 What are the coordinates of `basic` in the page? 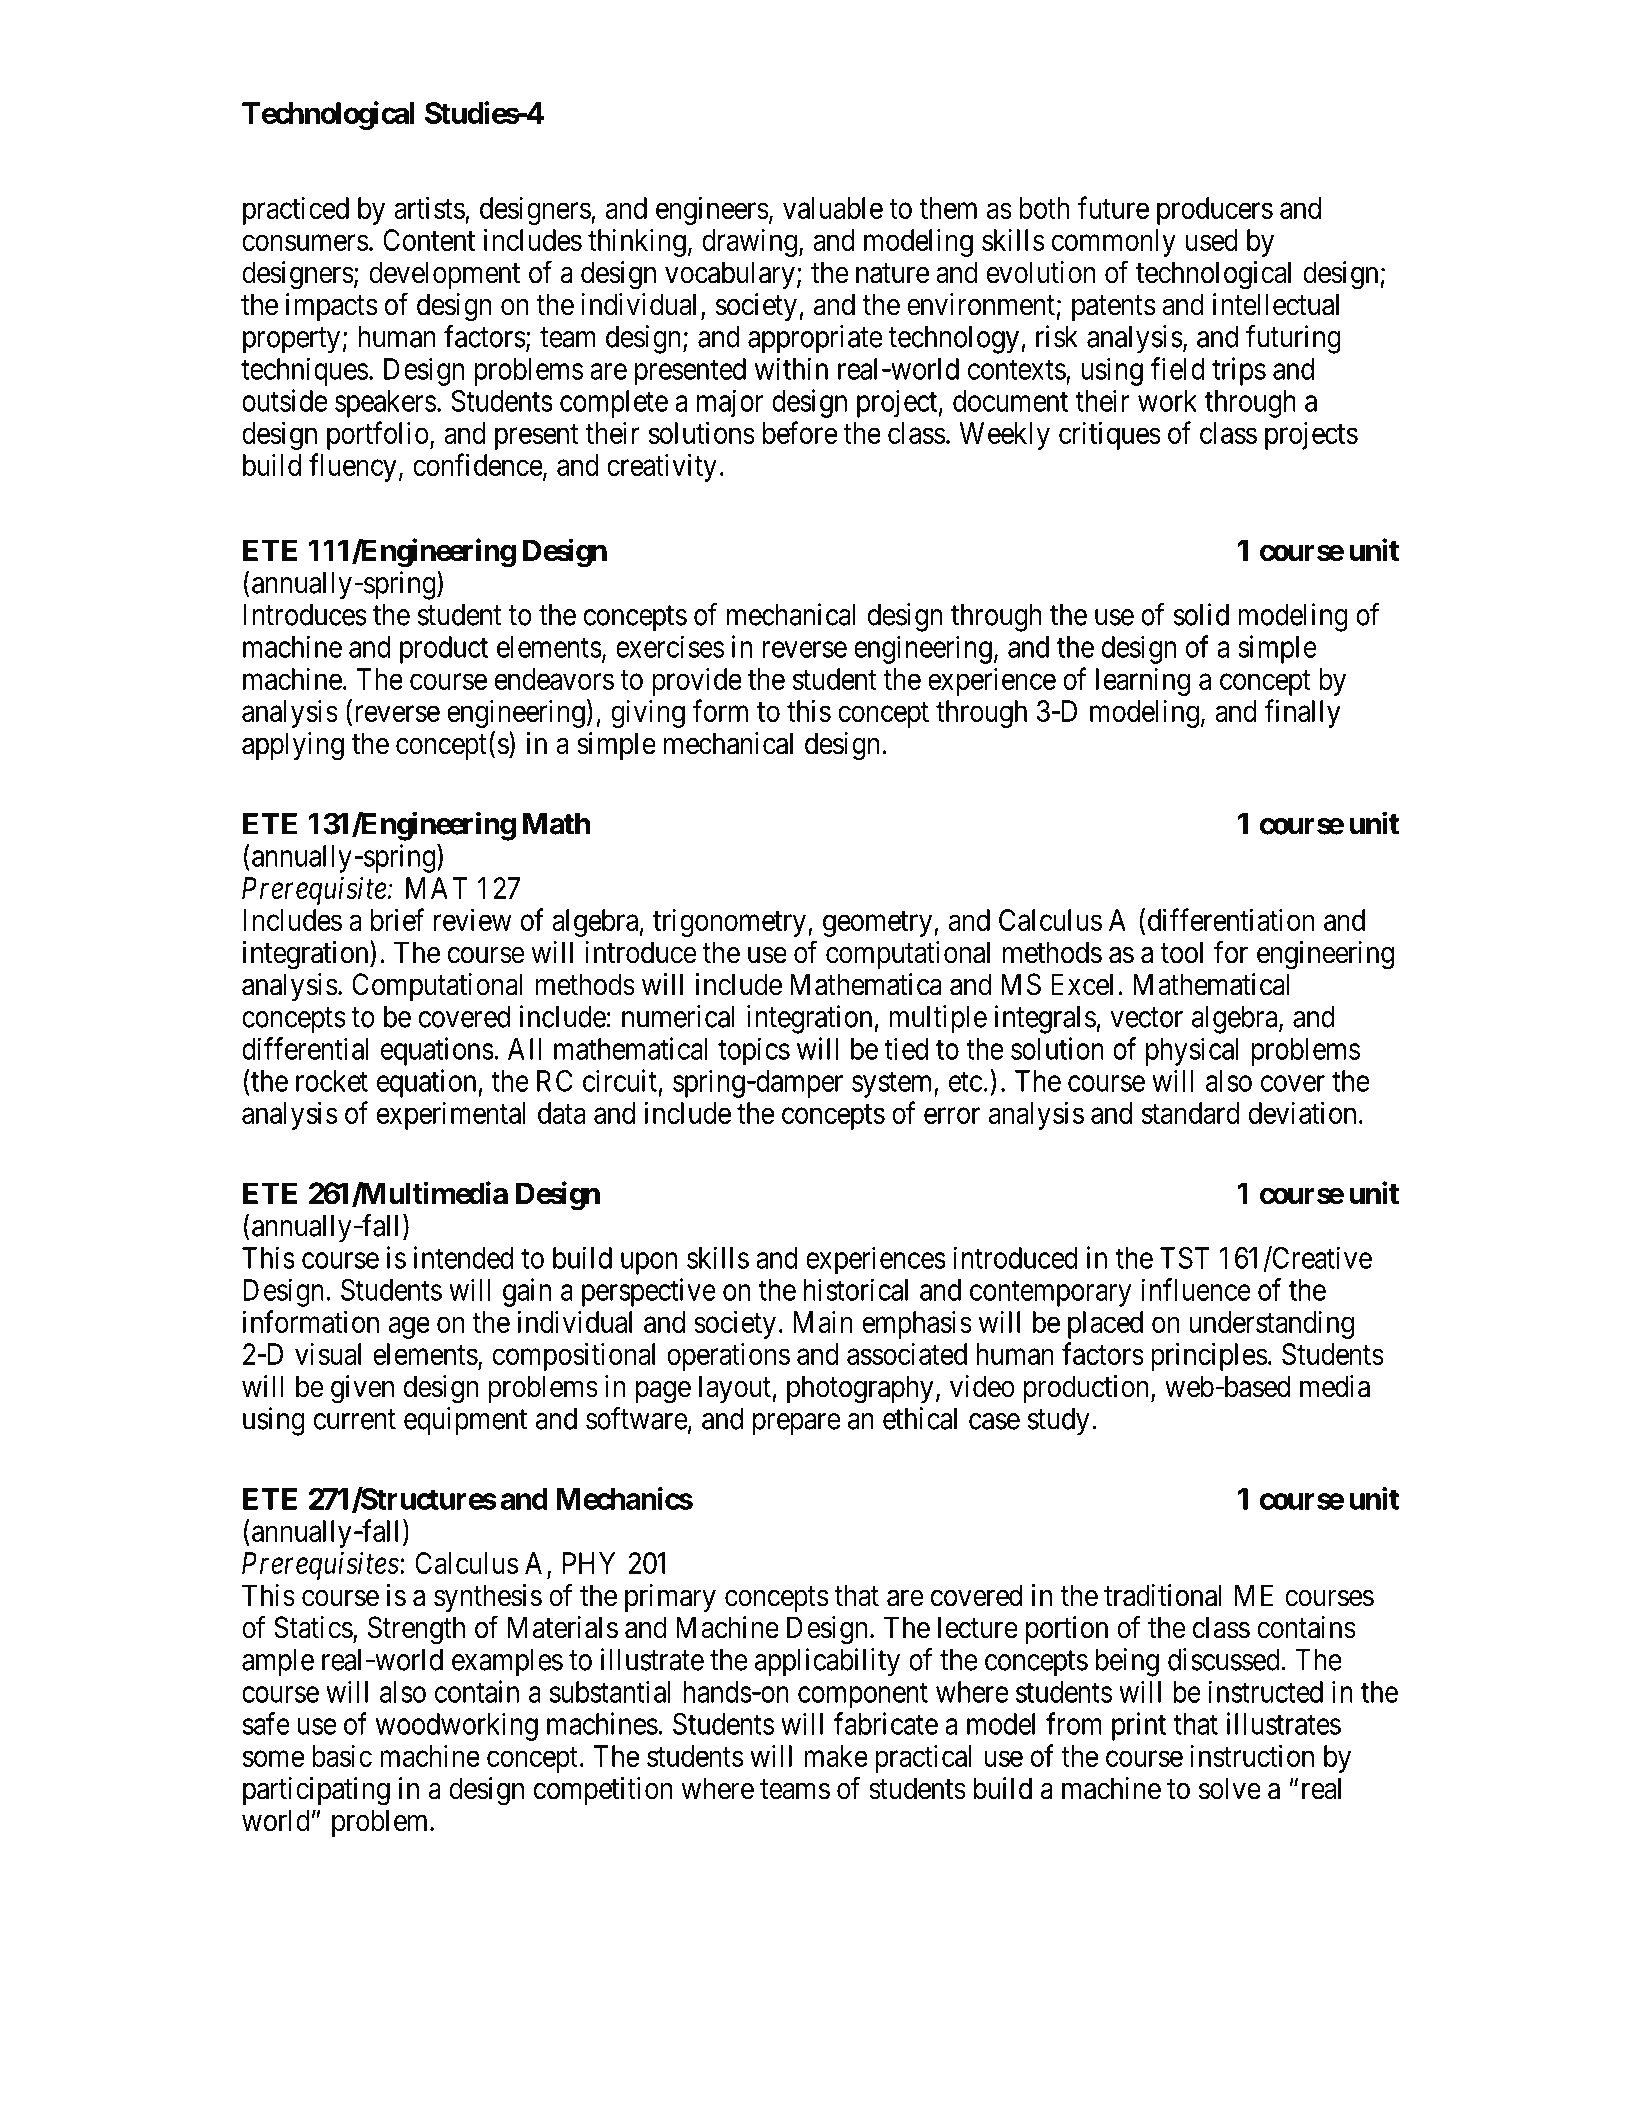 It's located at (342, 1755).
